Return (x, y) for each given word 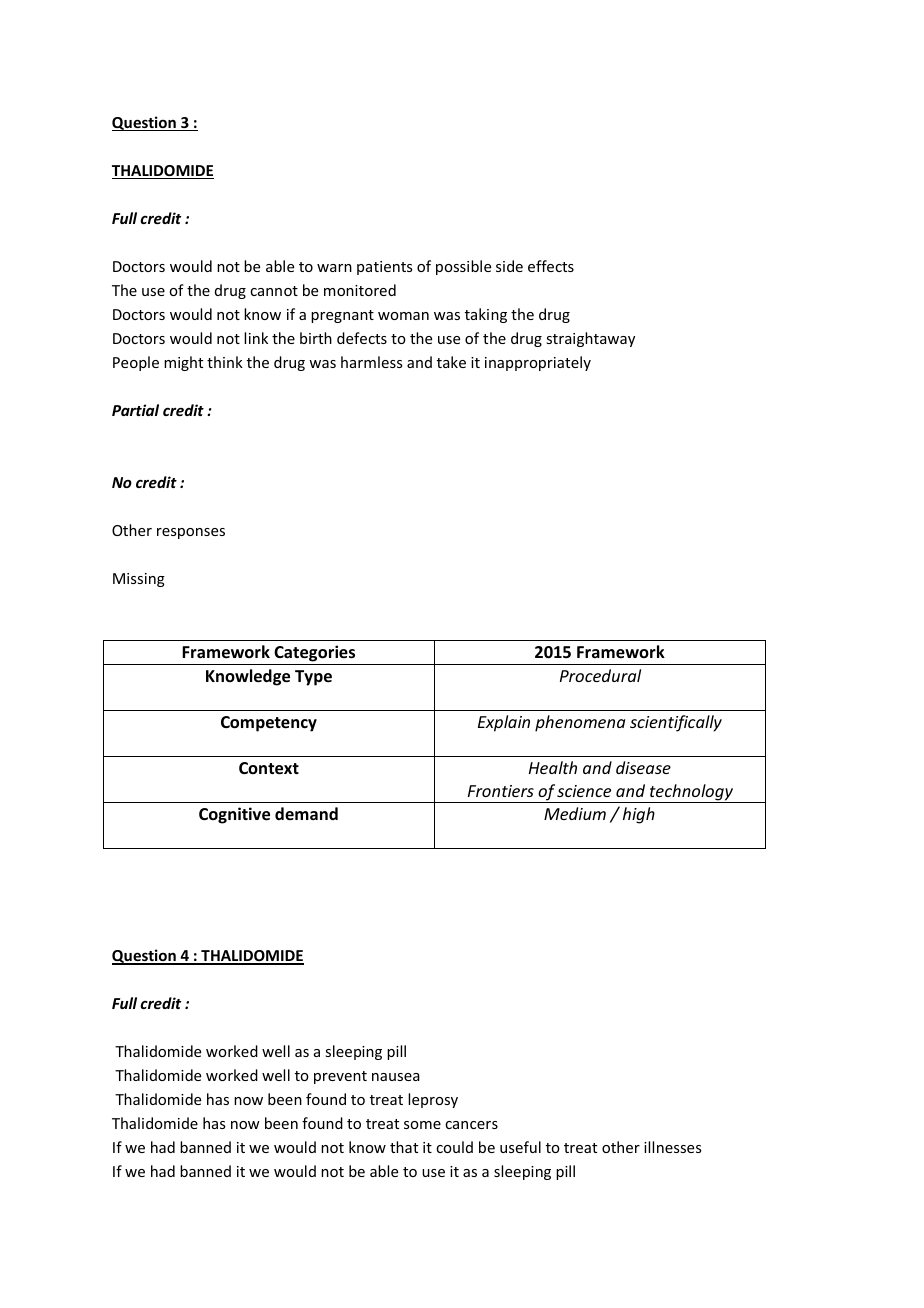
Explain (504, 723)
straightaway (590, 339)
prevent (340, 1077)
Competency (269, 724)
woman (403, 316)
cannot (274, 291)
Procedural (600, 675)
